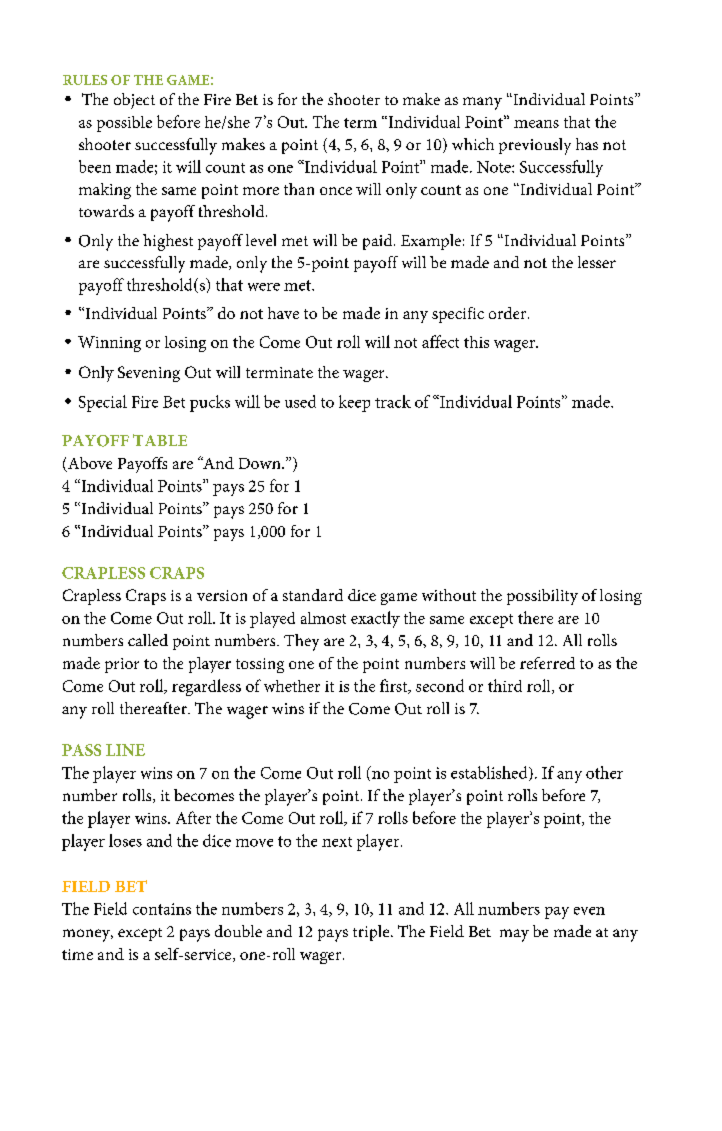 This screenshot has width=722, height=1131. I want to click on triple, so click(372, 933).
